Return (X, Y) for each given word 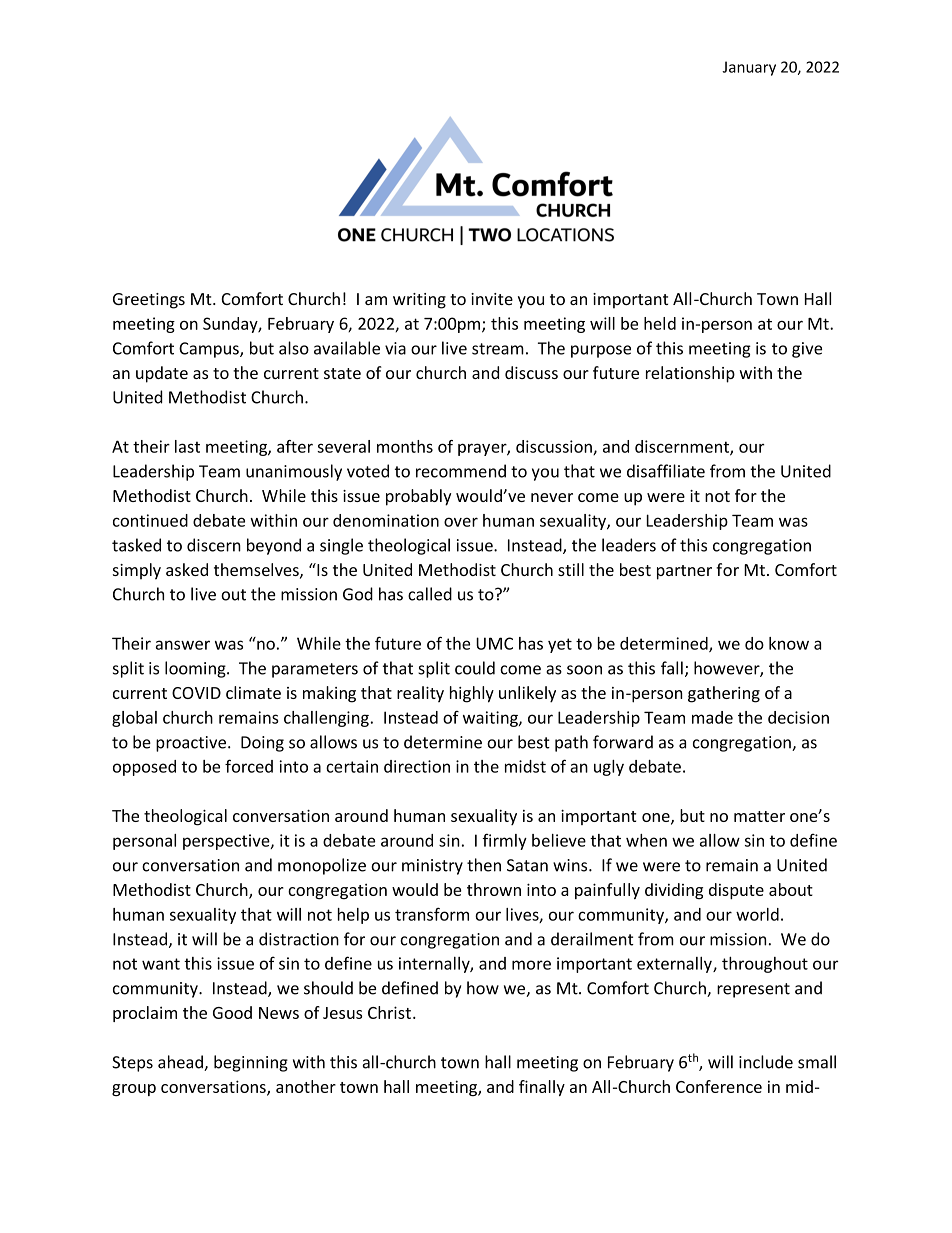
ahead (181, 1063)
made (712, 717)
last (187, 446)
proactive (191, 744)
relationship (690, 374)
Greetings (149, 301)
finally (542, 1088)
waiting (491, 719)
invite (492, 299)
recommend (461, 471)
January (749, 68)
